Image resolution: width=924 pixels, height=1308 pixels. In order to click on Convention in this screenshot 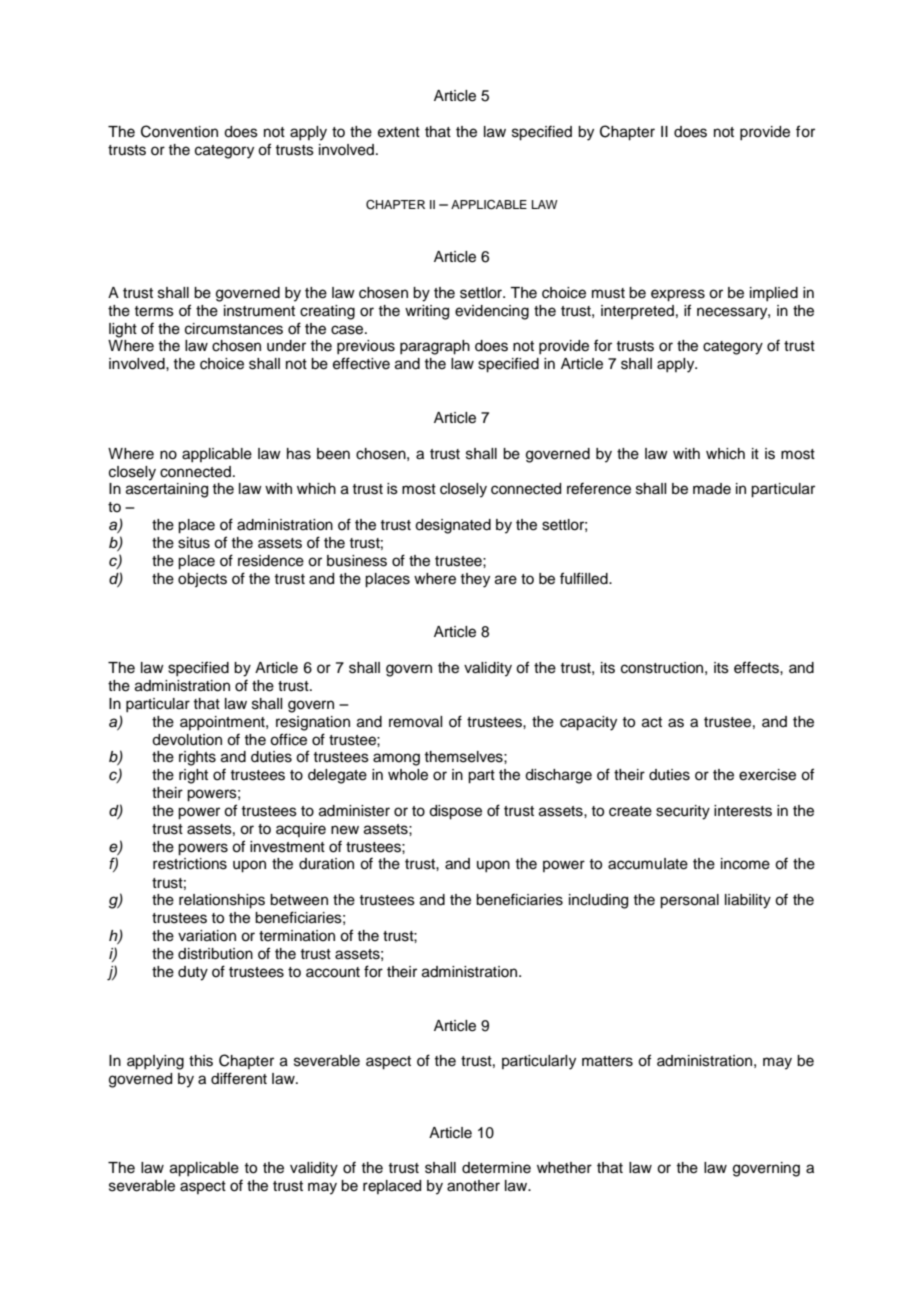, I will do `click(179, 131)`.
